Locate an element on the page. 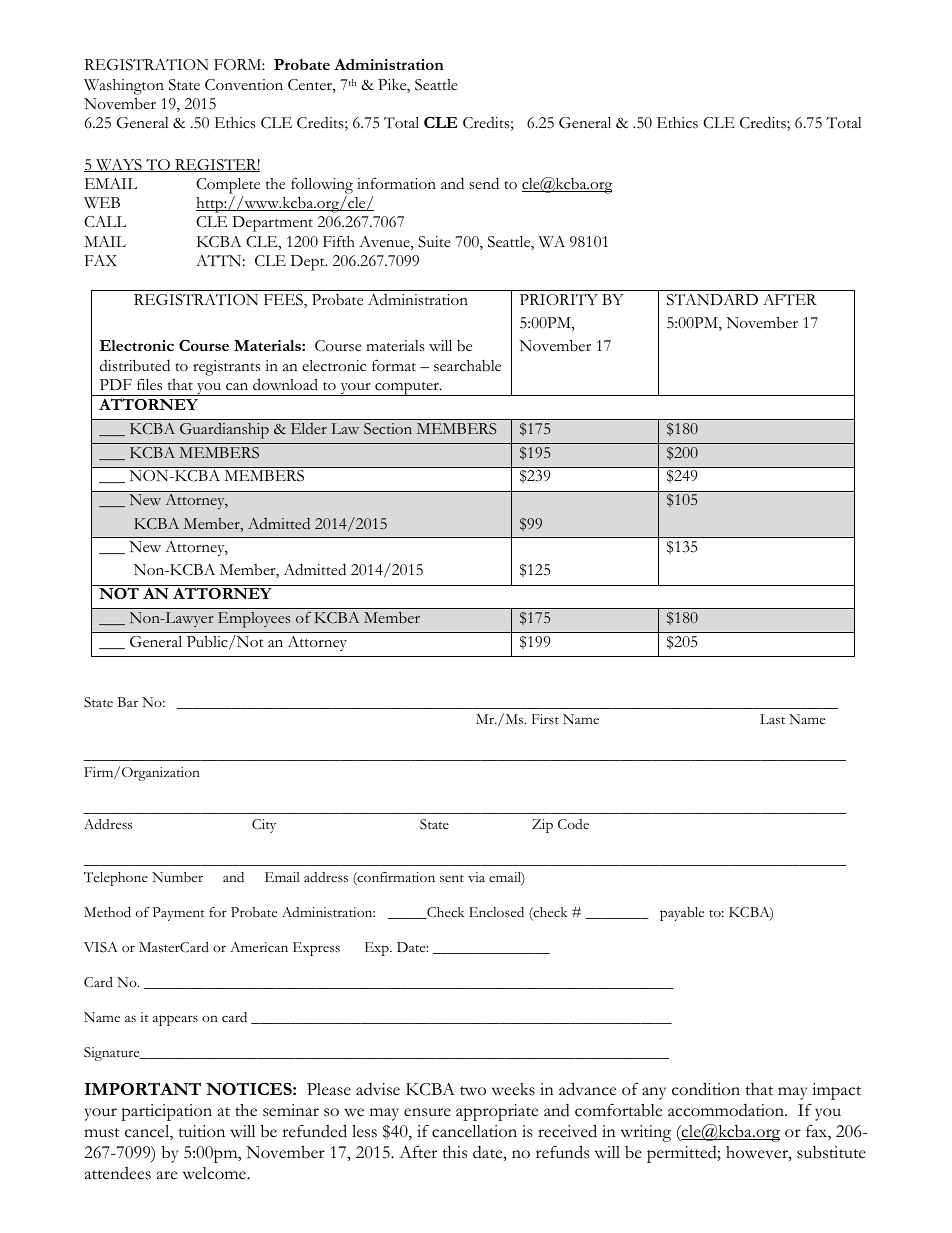  PRIORITY is located at coordinates (559, 299).
